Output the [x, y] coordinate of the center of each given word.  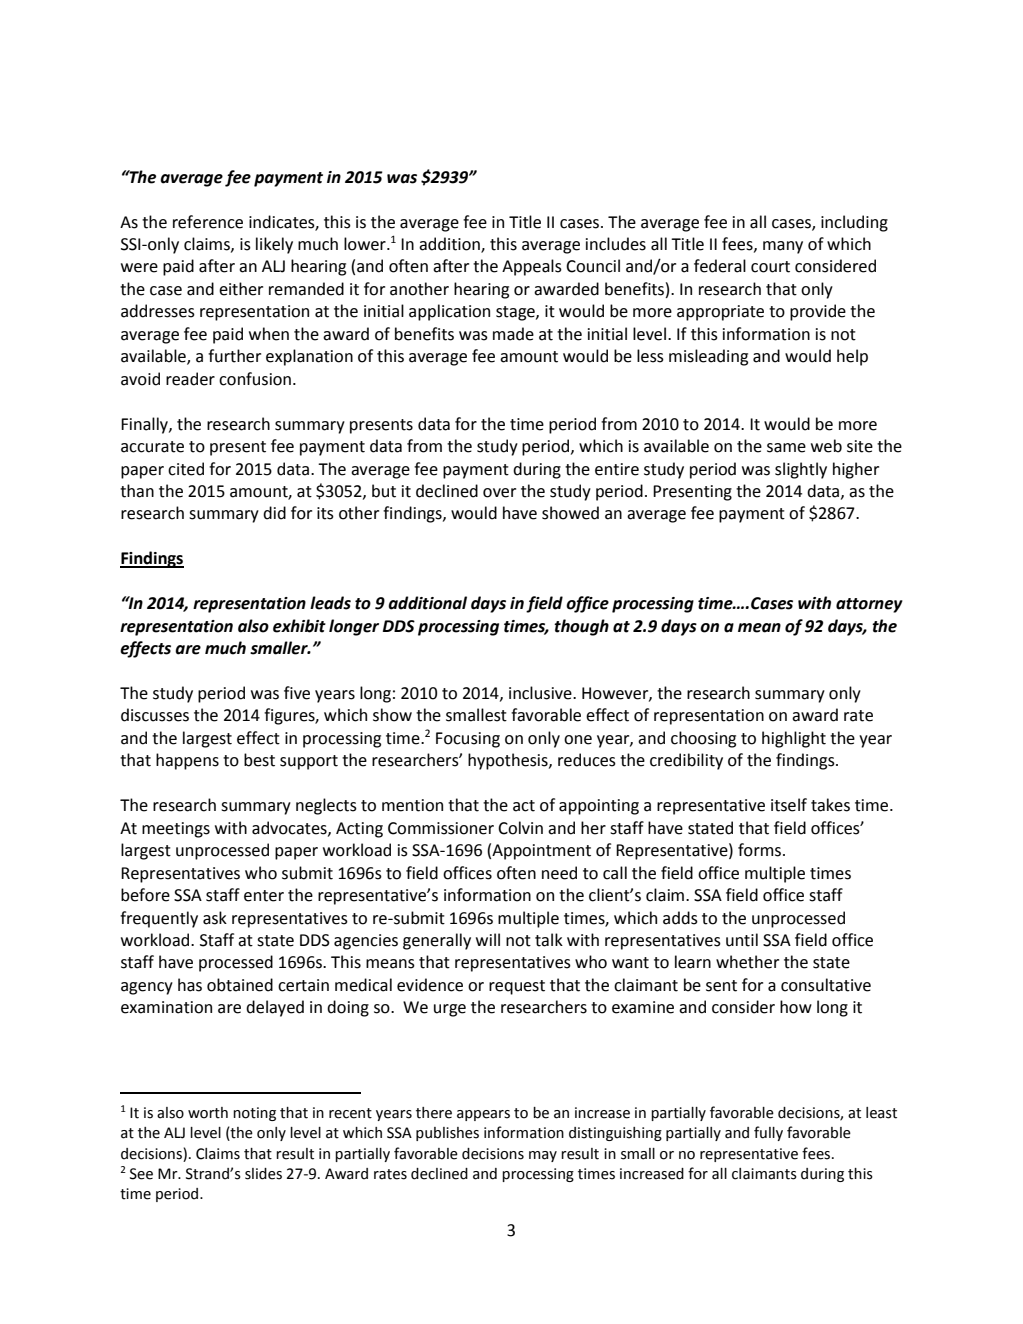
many [783, 247]
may [543, 1156]
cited [186, 469]
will [488, 939]
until [742, 940]
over [499, 493]
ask [215, 918]
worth [208, 1113]
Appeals [532, 267]
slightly [801, 470]
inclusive [541, 693]
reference [208, 222]
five [297, 693]
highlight [794, 739]
